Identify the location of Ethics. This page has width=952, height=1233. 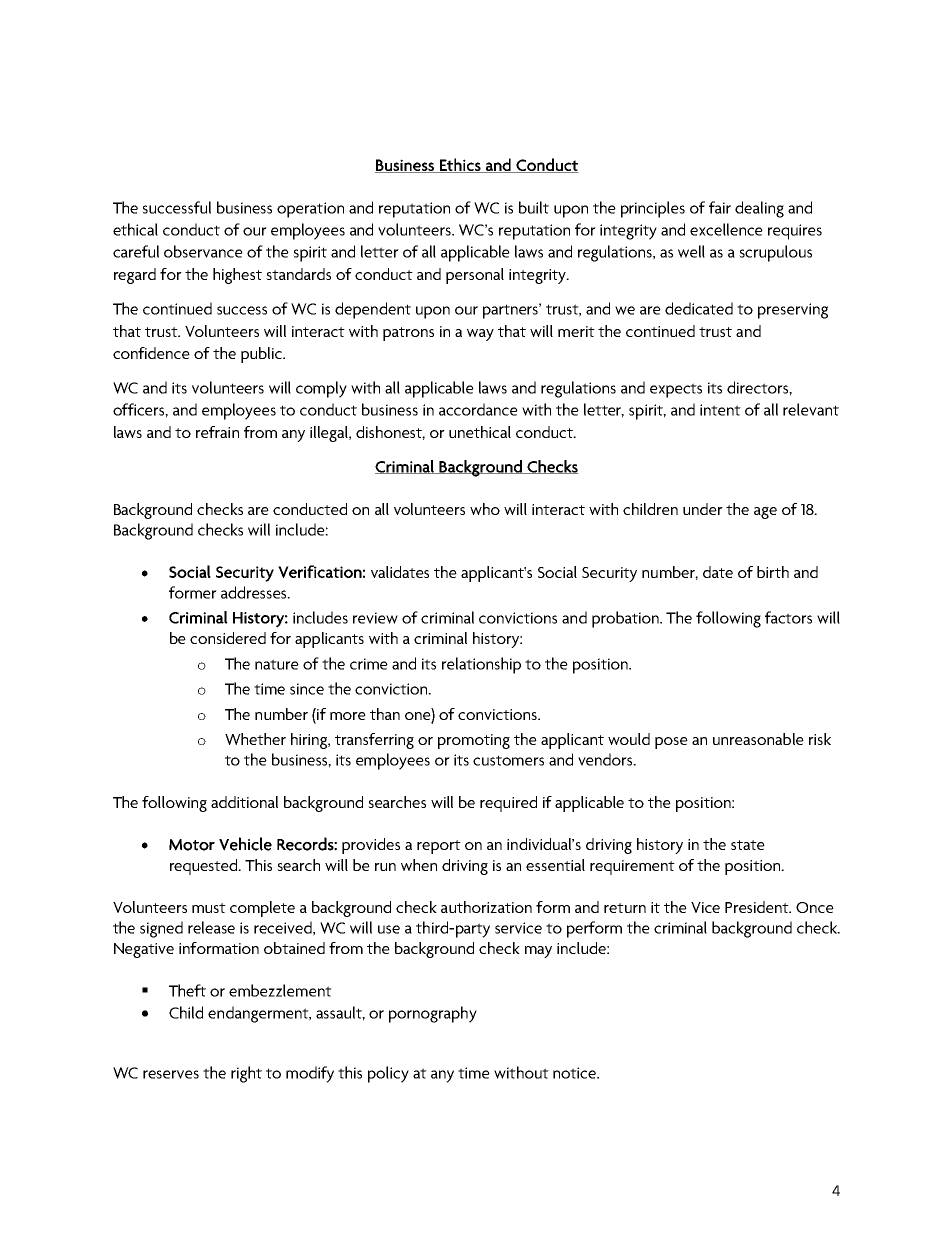
(460, 165).
